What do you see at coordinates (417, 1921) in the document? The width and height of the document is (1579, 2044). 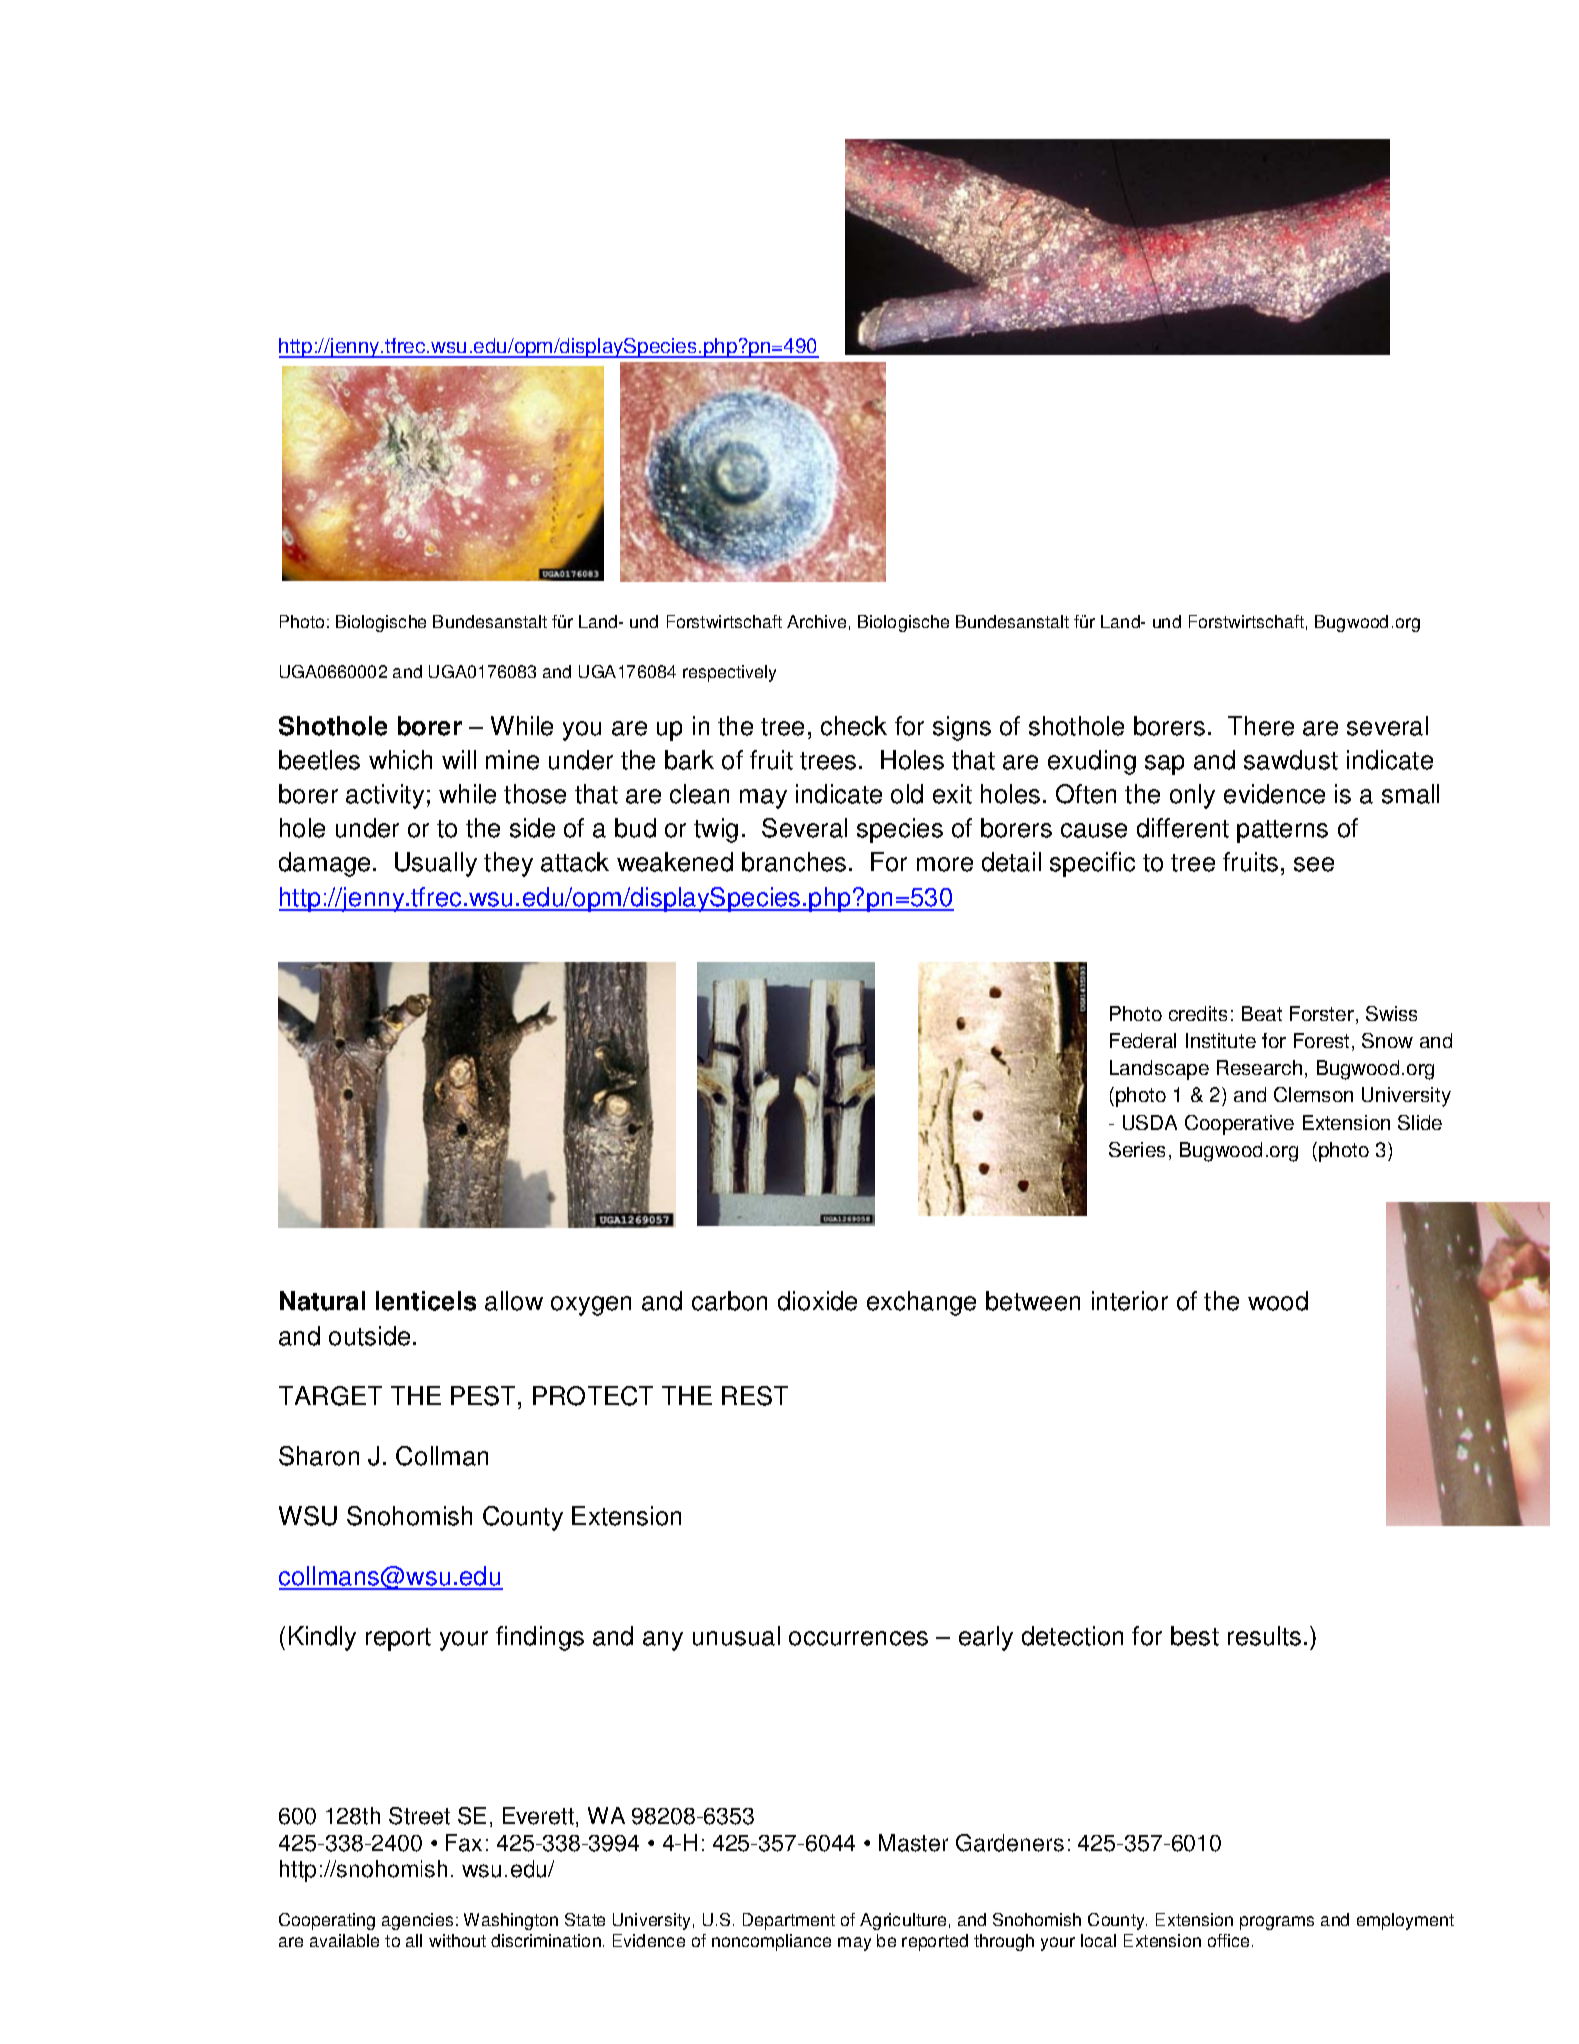 I see `agencies` at bounding box center [417, 1921].
